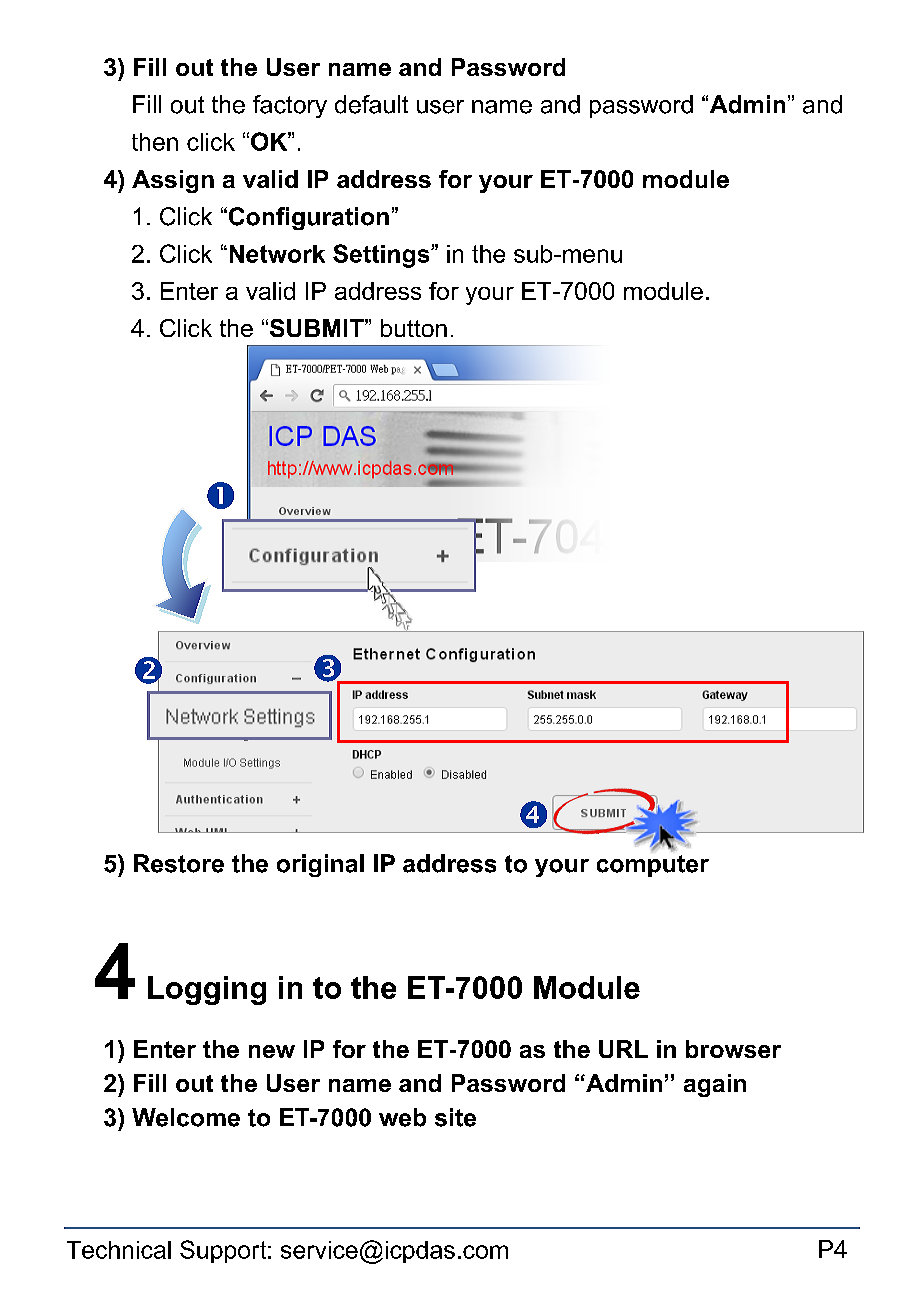 This page has height=1308, width=924. Describe the element at coordinates (179, 863) in the page. I see `Restore` at that location.
